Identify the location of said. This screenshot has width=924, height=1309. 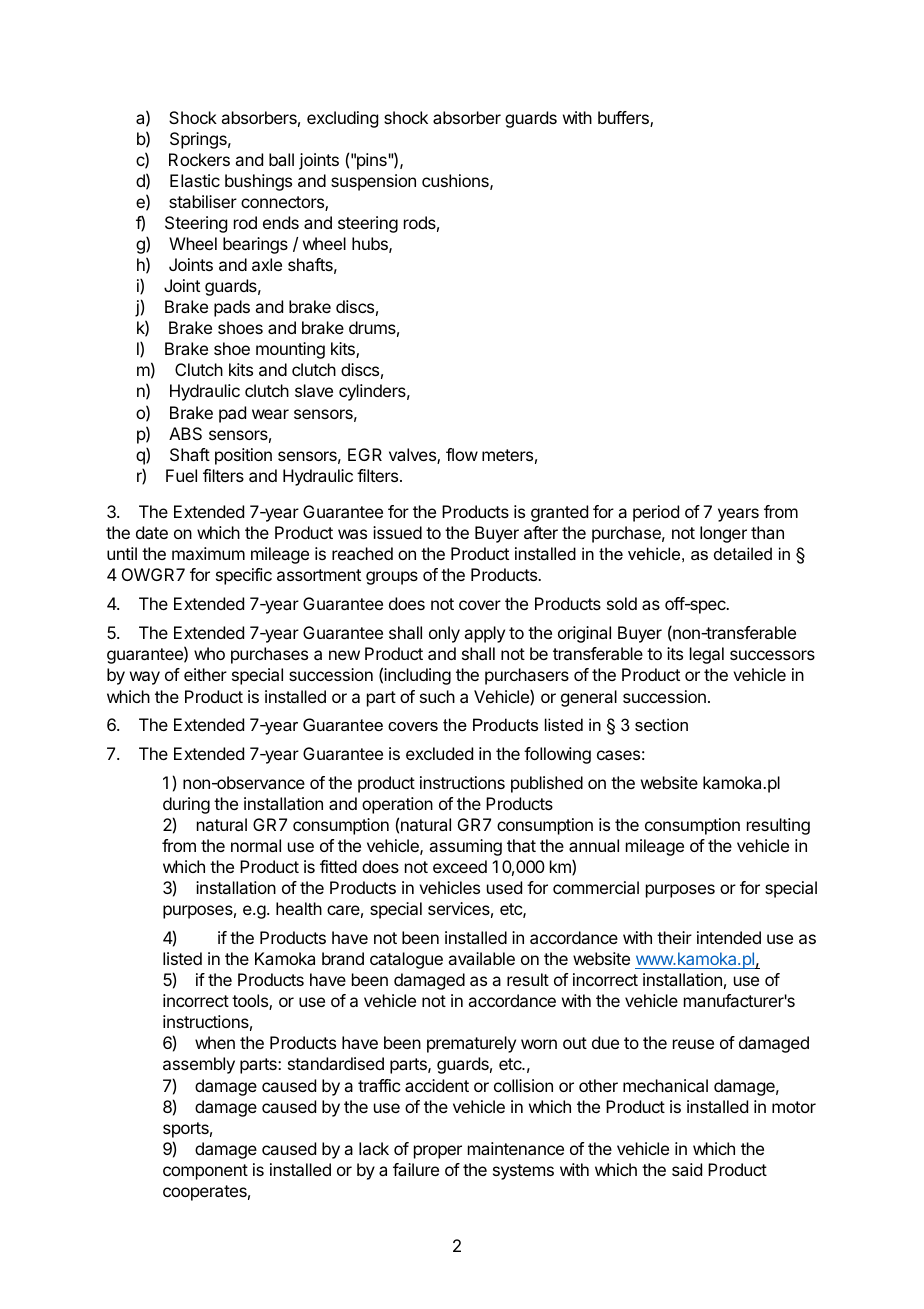
(687, 1169).
